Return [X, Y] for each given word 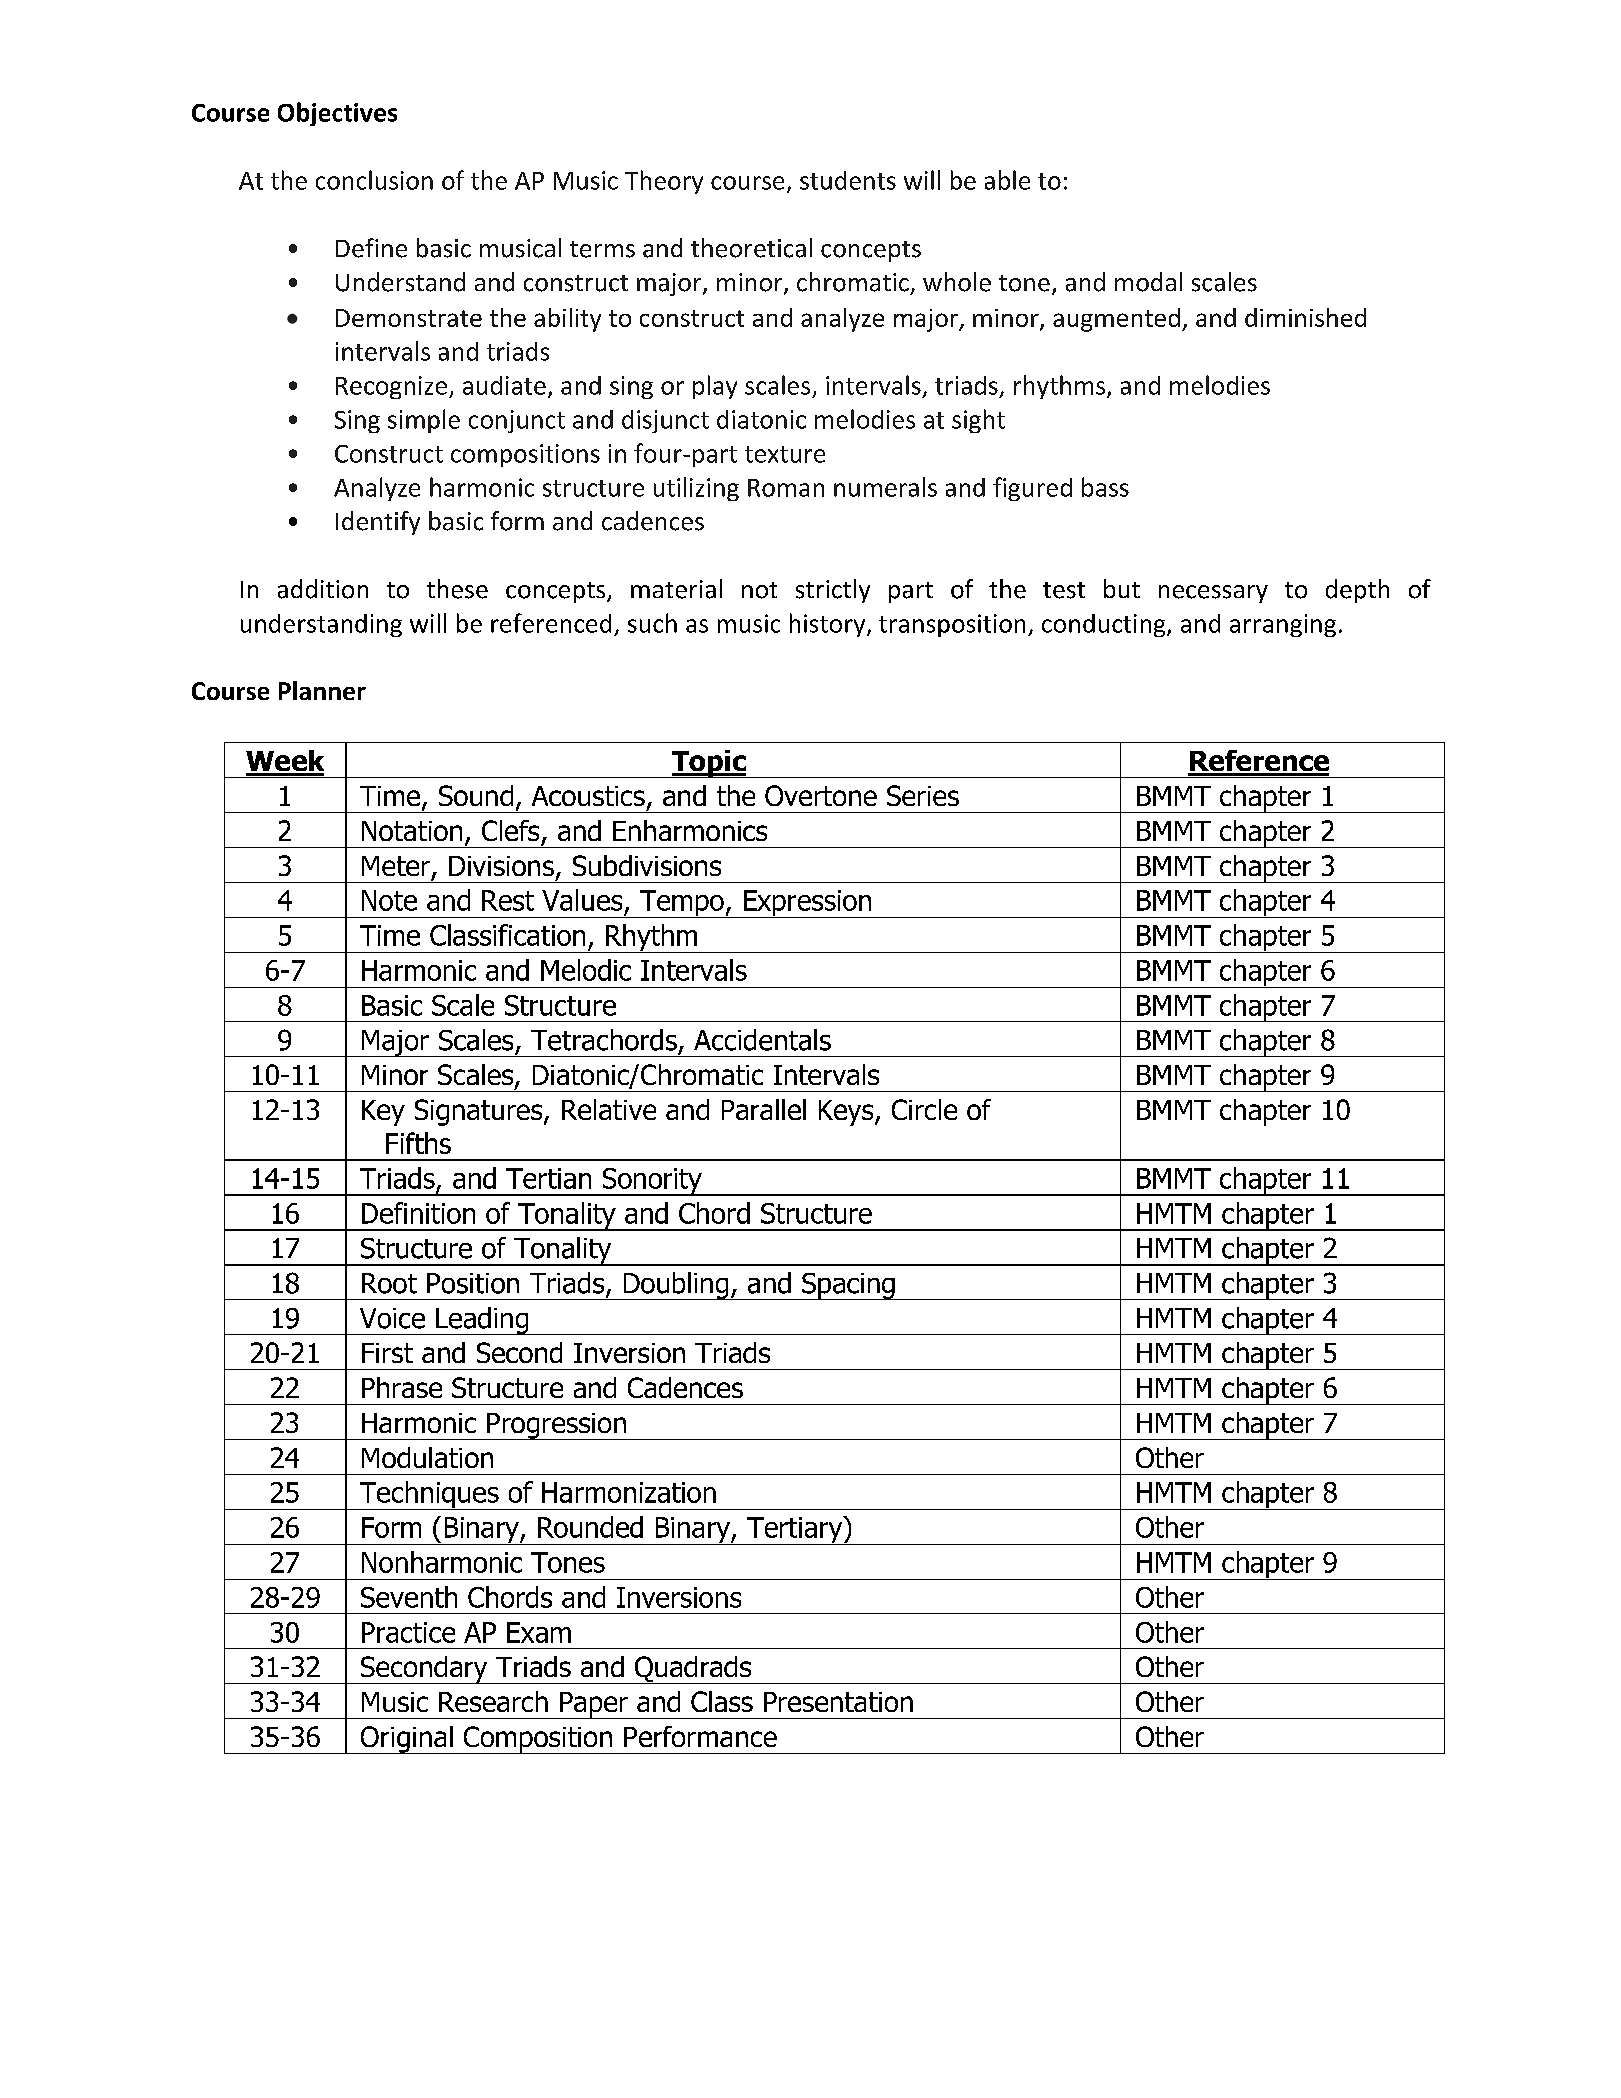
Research [493, 1701]
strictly [833, 591]
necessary [1213, 594]
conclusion [374, 180]
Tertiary [795, 1530]
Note [389, 900]
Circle [924, 1109]
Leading [482, 1321]
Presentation [838, 1702]
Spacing [848, 1286]
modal [1148, 282]
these [457, 589]
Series [923, 795]
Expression [807, 904]
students [848, 180]
